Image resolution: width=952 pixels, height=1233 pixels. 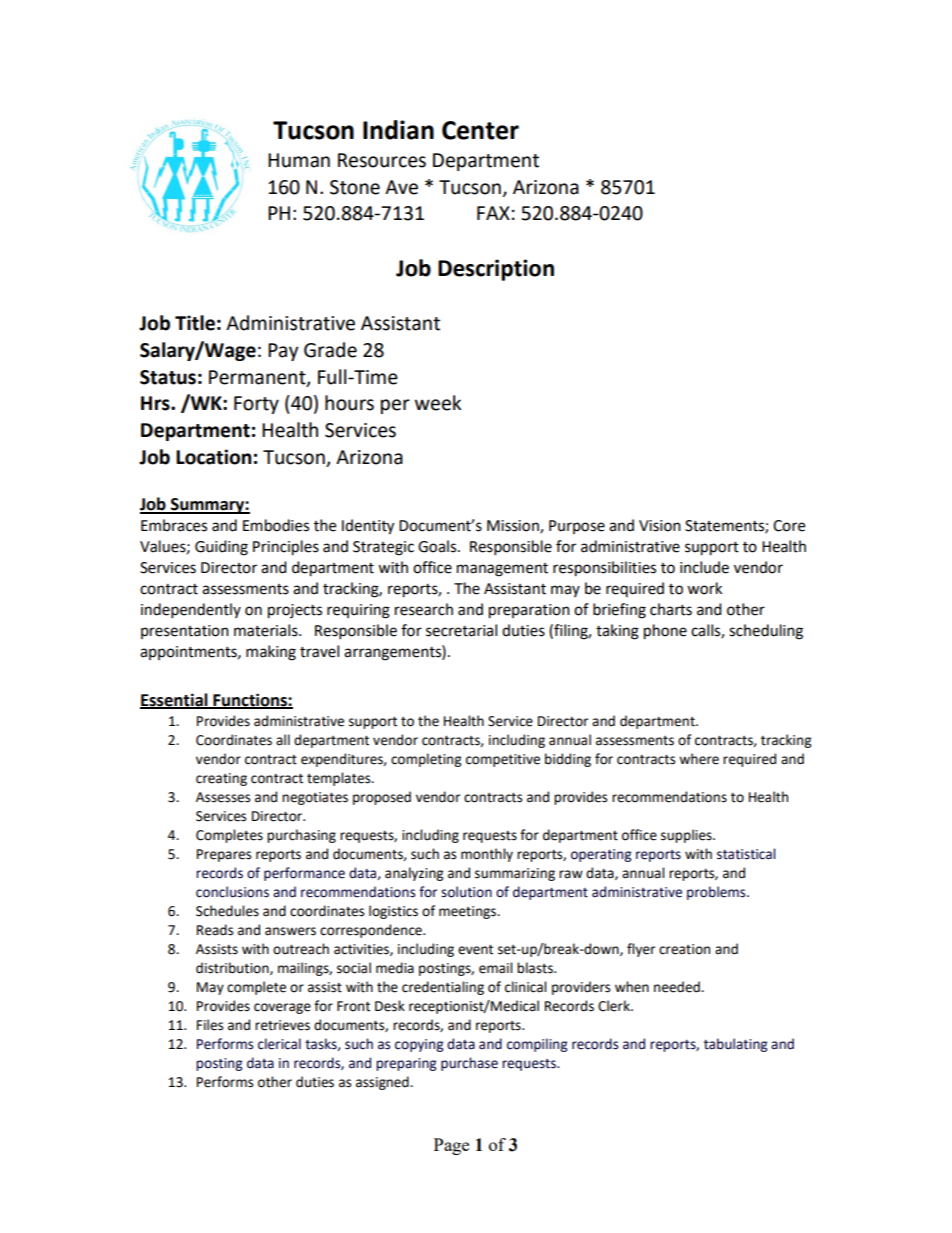 What do you see at coordinates (223, 797) in the document?
I see `Assesses` at bounding box center [223, 797].
